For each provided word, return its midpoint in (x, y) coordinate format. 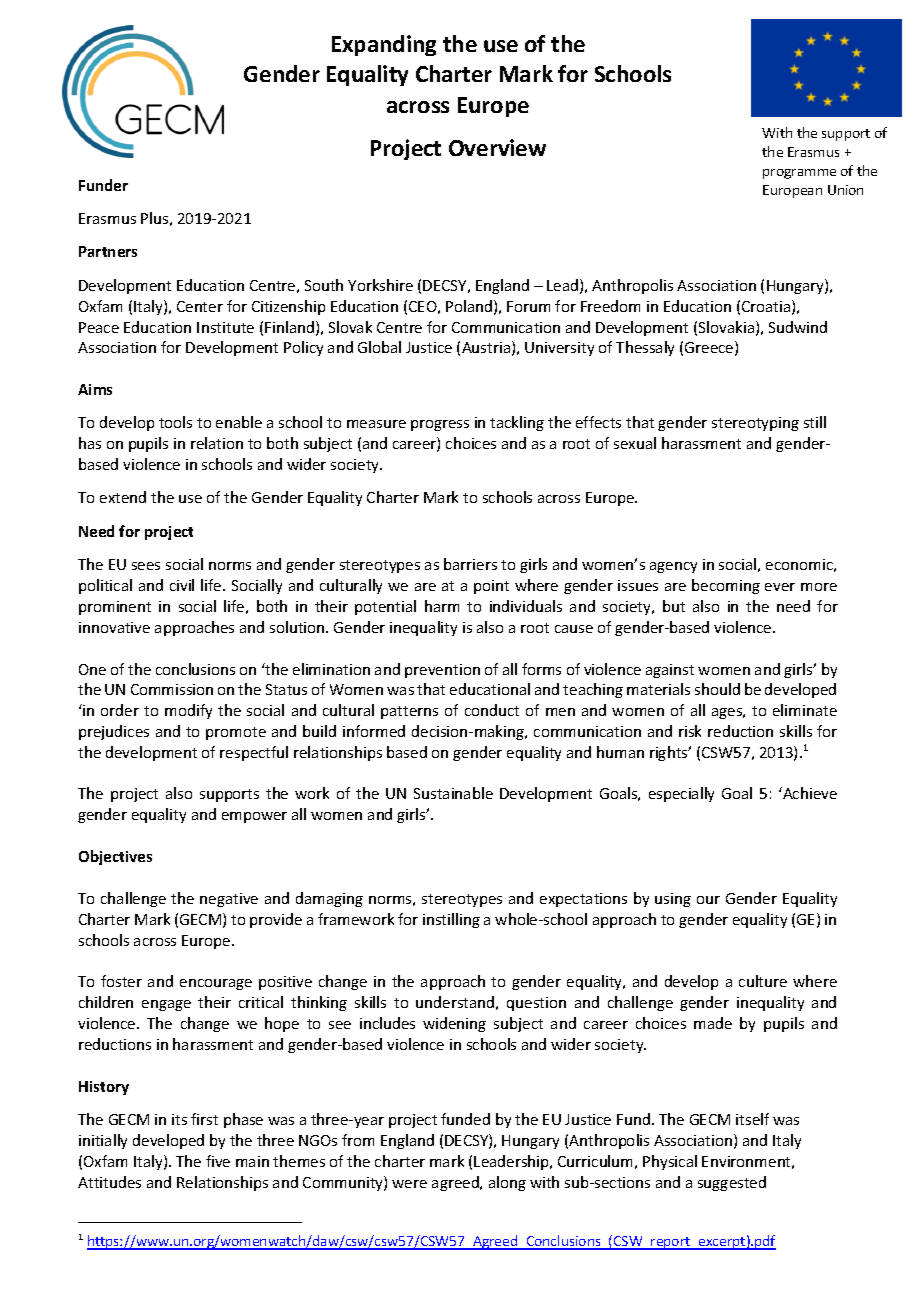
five (218, 1161)
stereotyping (755, 424)
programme (799, 174)
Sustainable (453, 793)
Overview (497, 147)
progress (440, 425)
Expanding (384, 45)
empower (254, 817)
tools (175, 422)
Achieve (809, 793)
